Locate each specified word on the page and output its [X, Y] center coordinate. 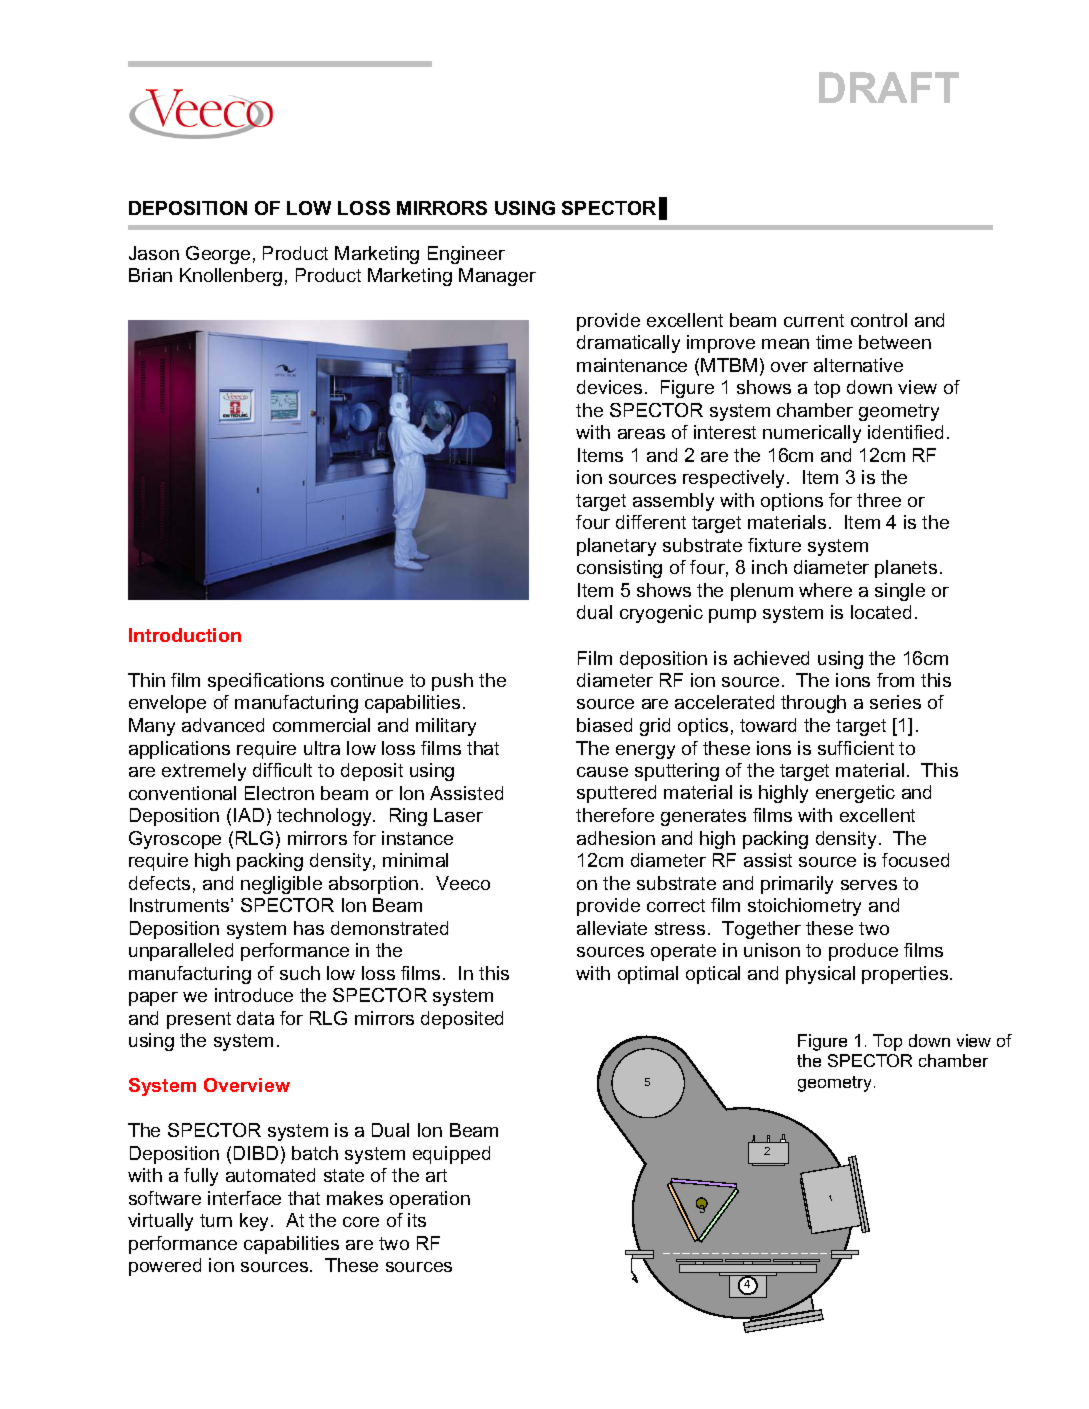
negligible [281, 885]
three [879, 500]
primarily [797, 885]
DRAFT [889, 87]
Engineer [466, 255]
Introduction [185, 635]
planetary [616, 547]
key [256, 1222]
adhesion [616, 838]
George [218, 255]
